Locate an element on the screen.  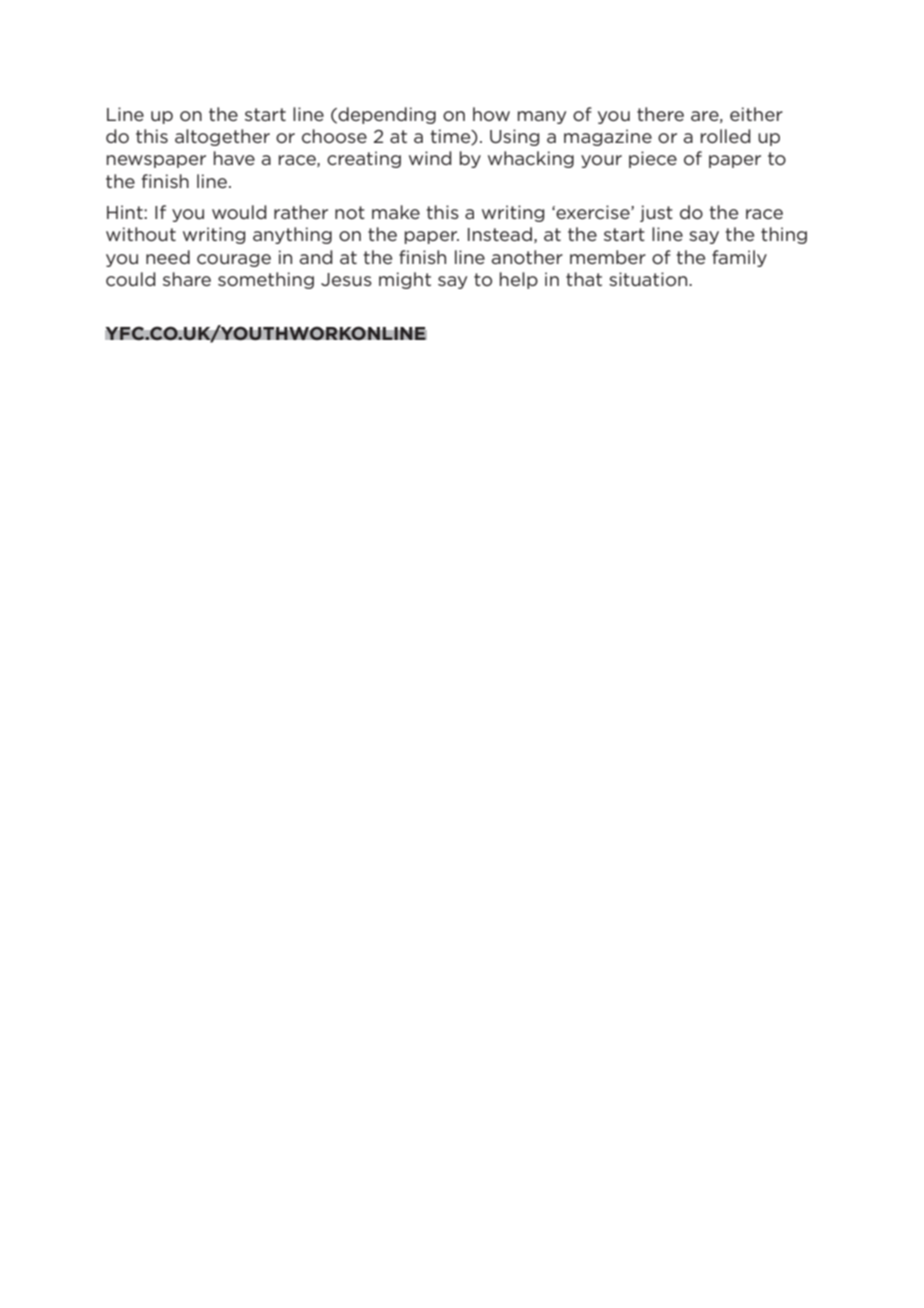
would is located at coordinates (239, 212).
